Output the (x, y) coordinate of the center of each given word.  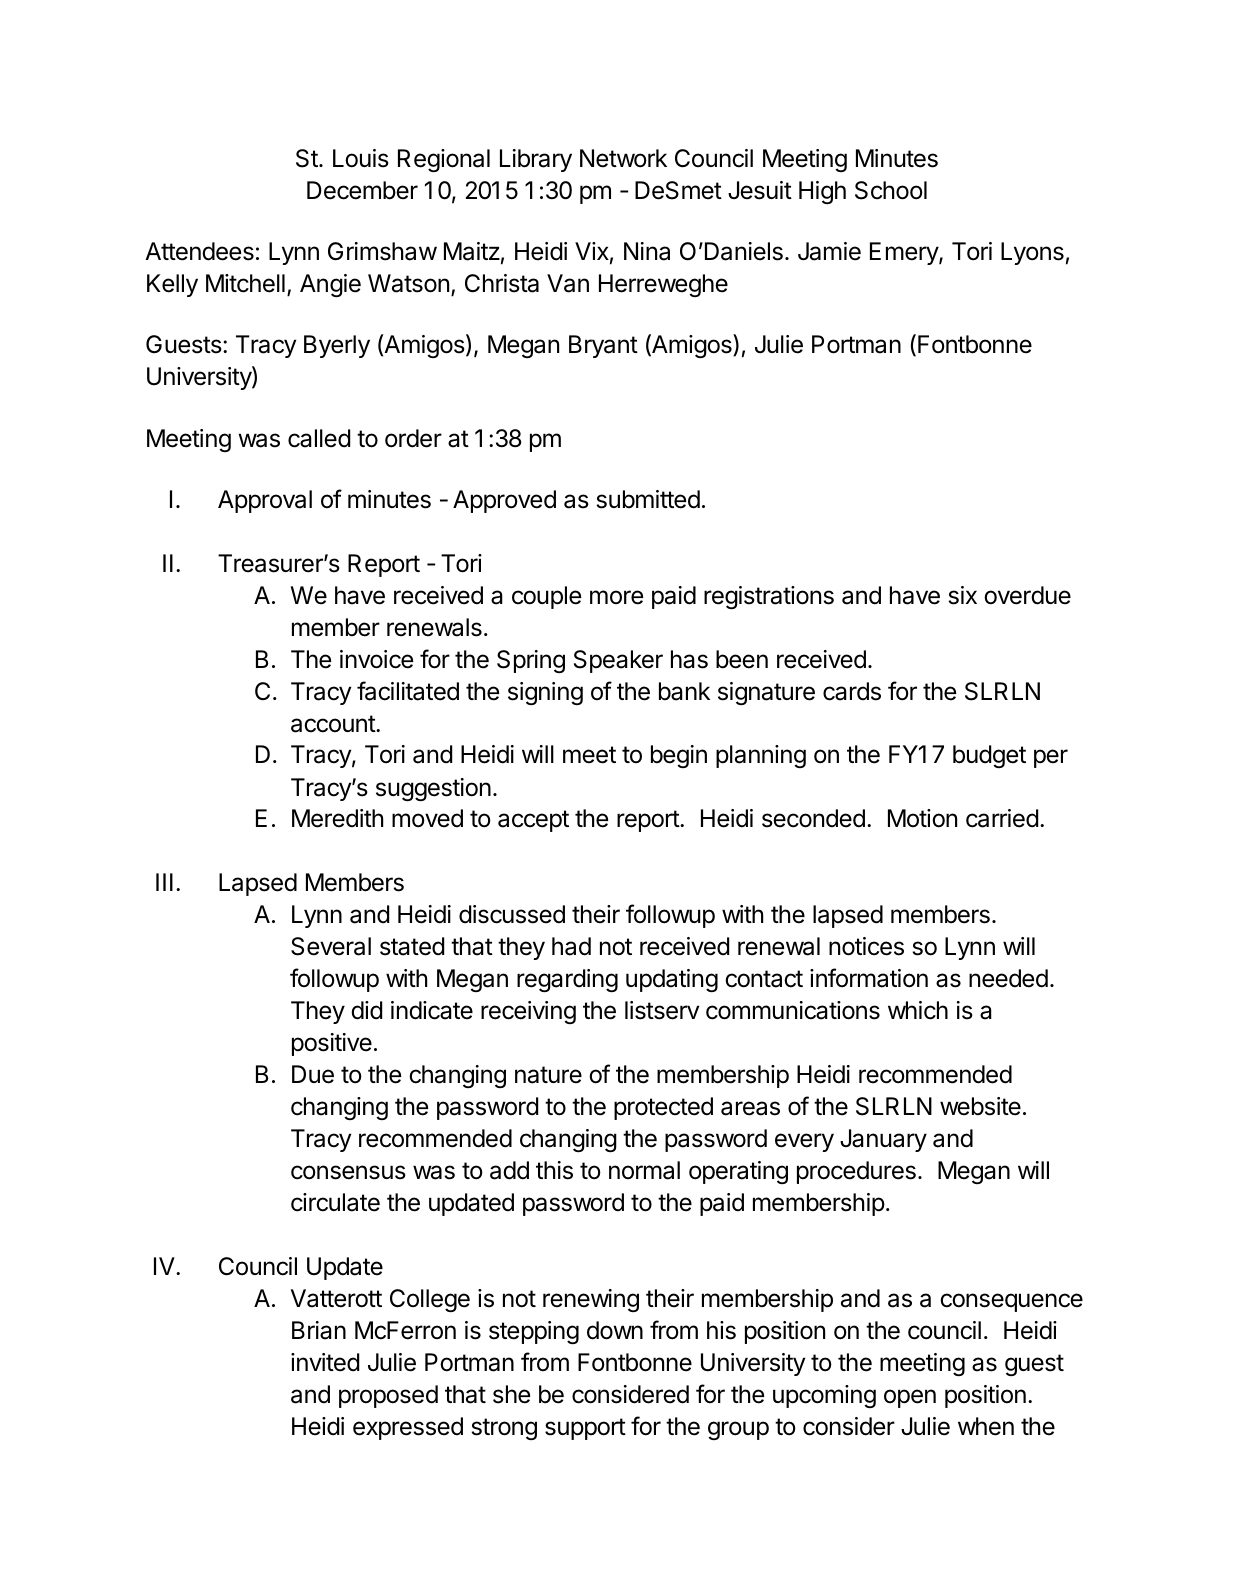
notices (866, 946)
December (362, 190)
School (891, 190)
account (334, 724)
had (571, 946)
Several (331, 946)
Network (623, 158)
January (883, 1140)
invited (325, 1362)
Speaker (618, 661)
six (962, 595)
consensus (348, 1172)
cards (852, 691)
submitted (648, 499)
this (554, 1170)
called (319, 438)
